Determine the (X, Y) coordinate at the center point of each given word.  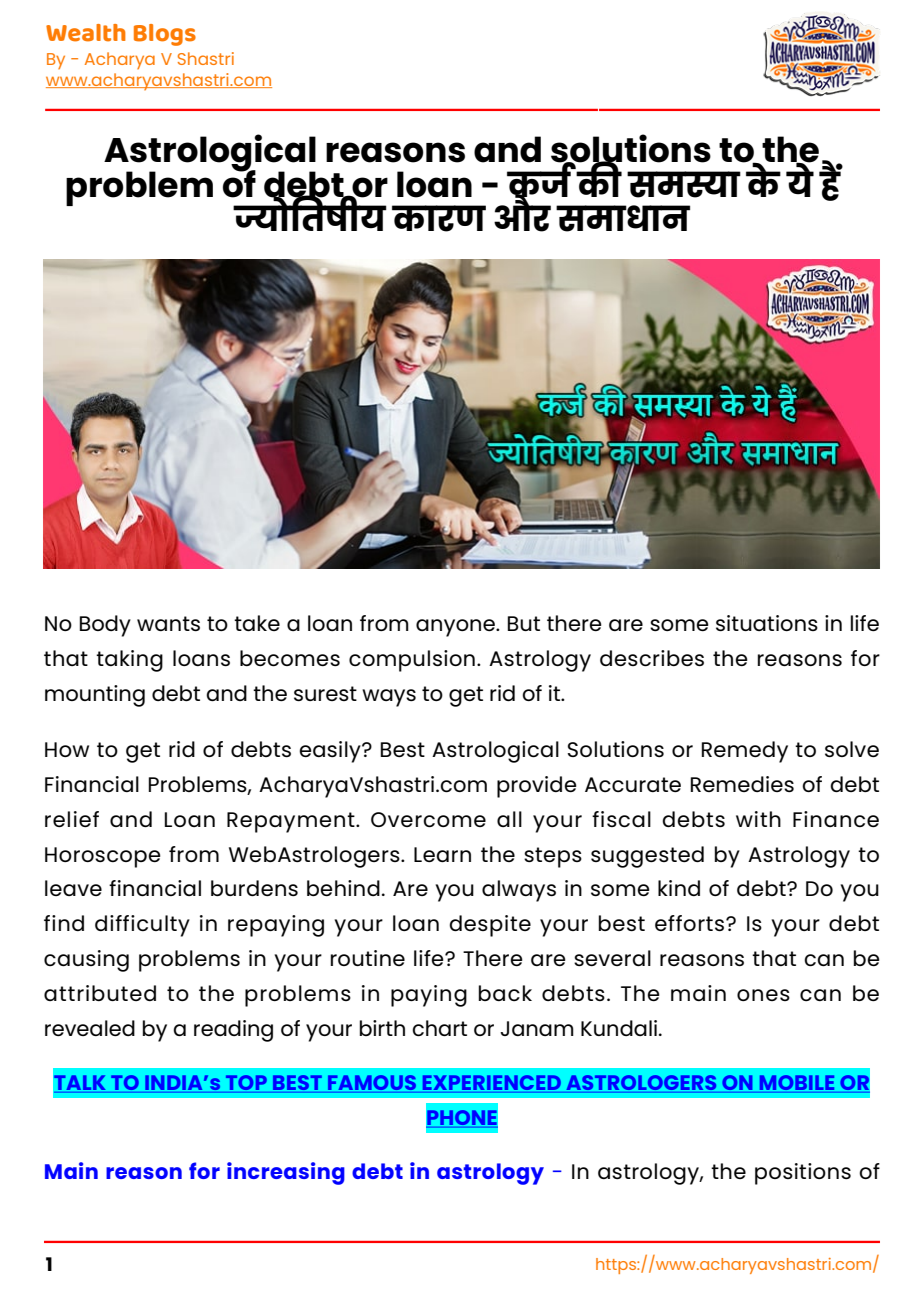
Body (105, 626)
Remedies (742, 784)
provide (537, 787)
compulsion (412, 661)
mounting (95, 696)
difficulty (142, 926)
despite (490, 926)
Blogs (165, 35)
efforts (691, 923)
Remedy (745, 752)
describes (652, 658)
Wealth (86, 33)
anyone (456, 628)
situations (767, 623)
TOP (246, 1084)
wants (168, 623)
